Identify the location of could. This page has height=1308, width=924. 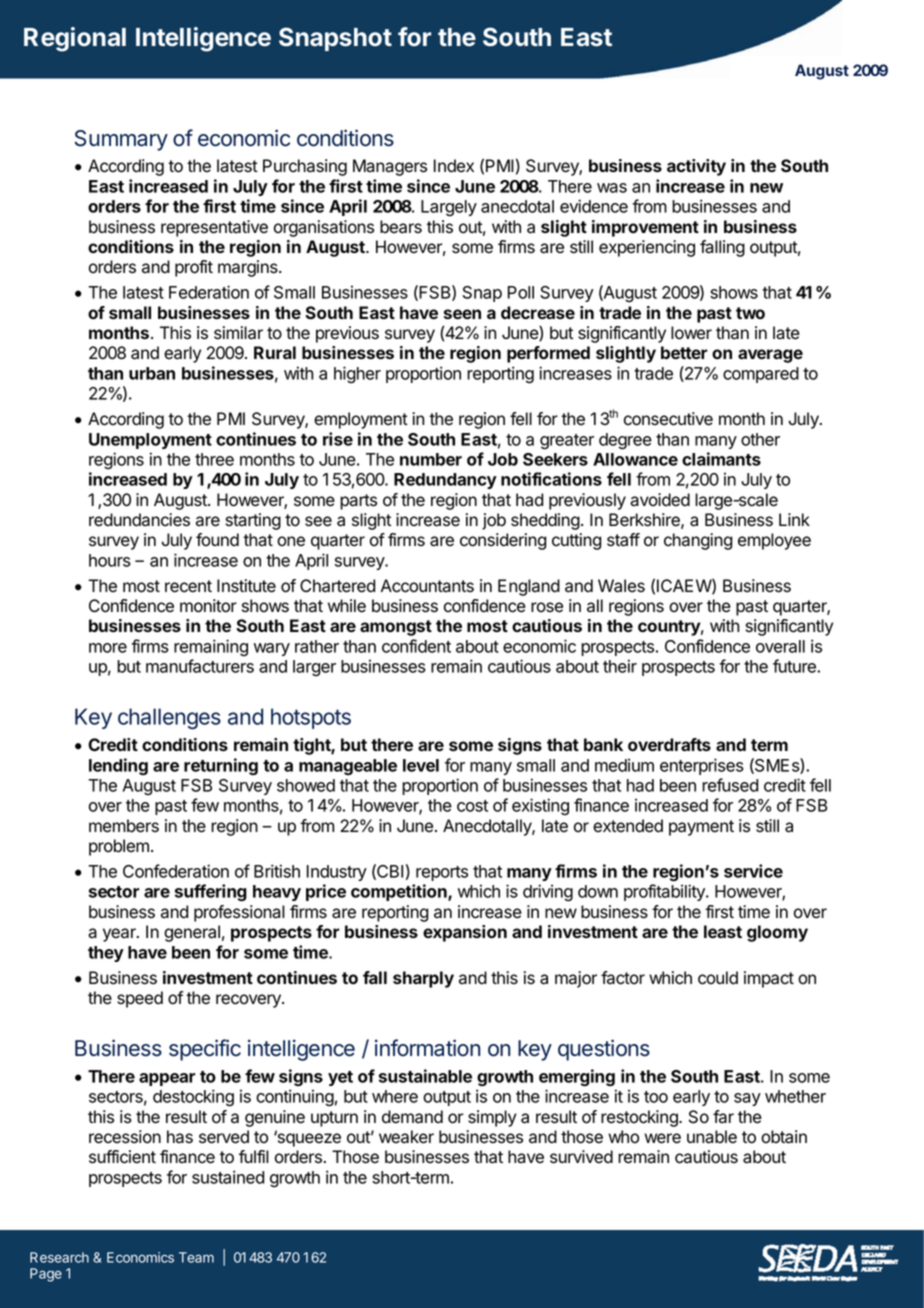
(718, 978).
